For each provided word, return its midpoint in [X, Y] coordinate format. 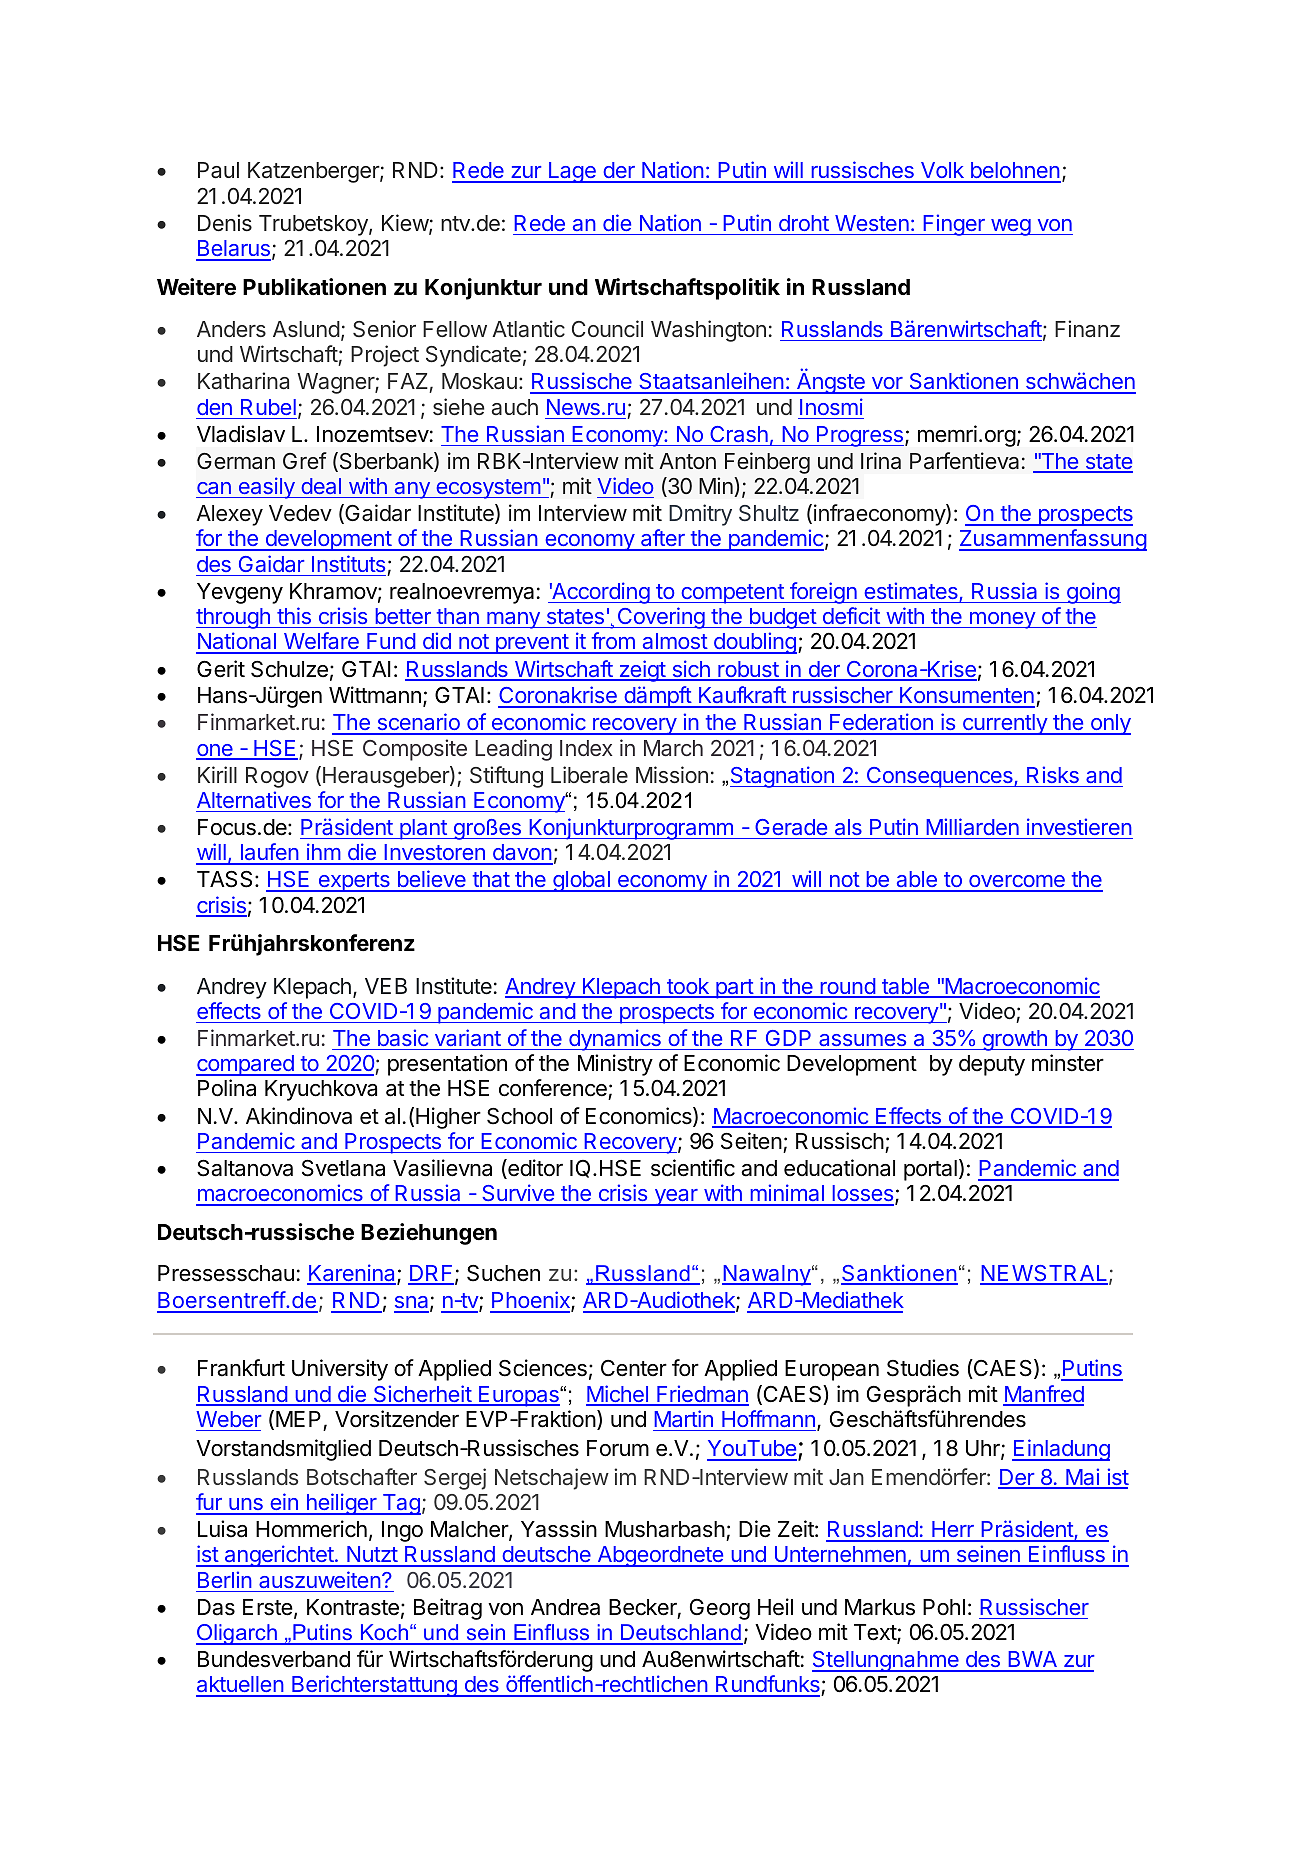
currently [1005, 724]
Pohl [944, 1607]
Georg [720, 1609]
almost [674, 643]
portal [930, 1170]
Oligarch [237, 1634]
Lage [572, 172]
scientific [693, 1168]
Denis [225, 223]
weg [1010, 227]
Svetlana [343, 1168]
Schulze [289, 669]
